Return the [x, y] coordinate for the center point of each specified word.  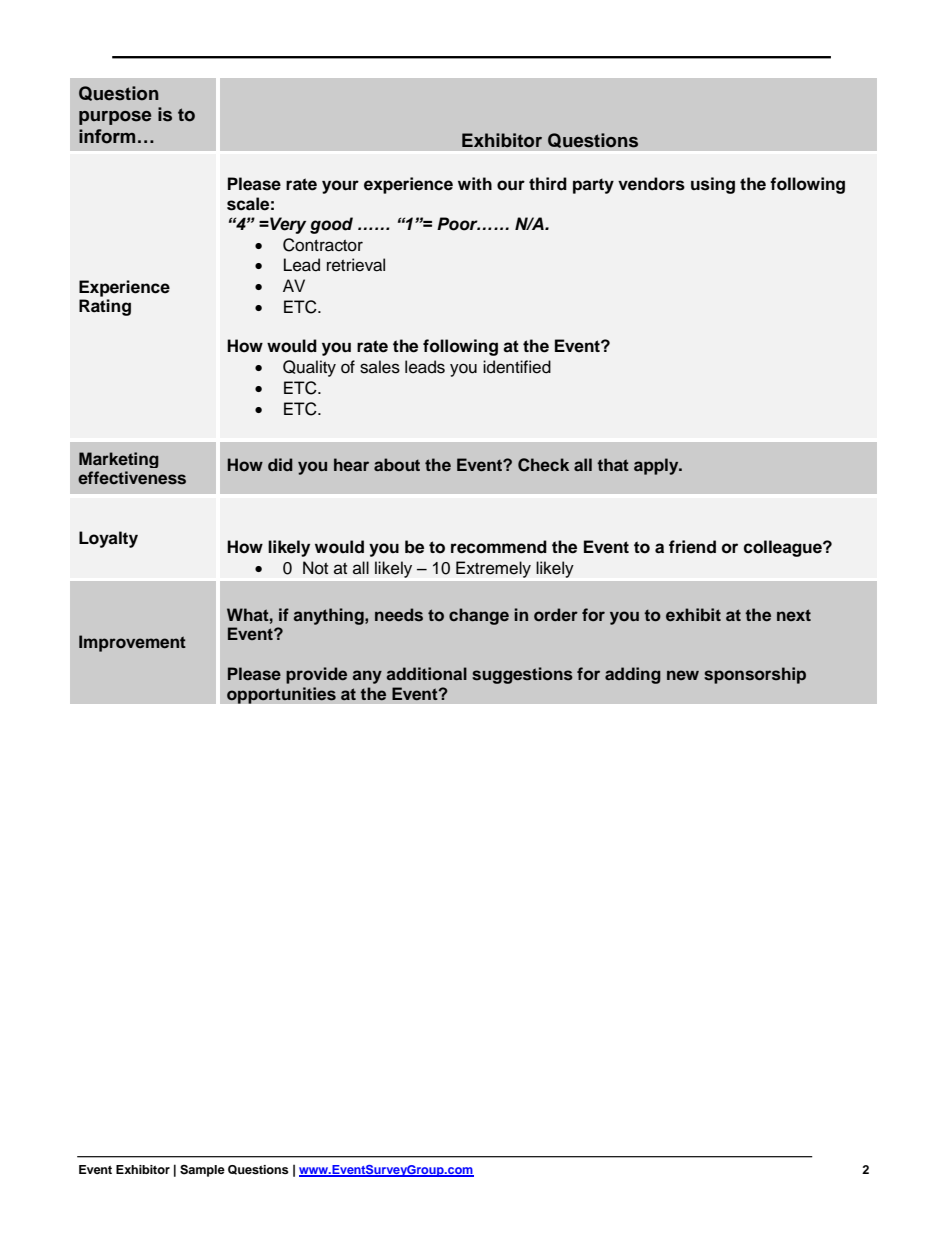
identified [517, 367]
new [683, 675]
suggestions [522, 675]
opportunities [281, 695]
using [713, 185]
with [475, 183]
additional [426, 673]
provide [316, 675]
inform [107, 136]
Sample [202, 1171]
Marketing [119, 460]
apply [657, 466]
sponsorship [755, 675]
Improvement [132, 643]
